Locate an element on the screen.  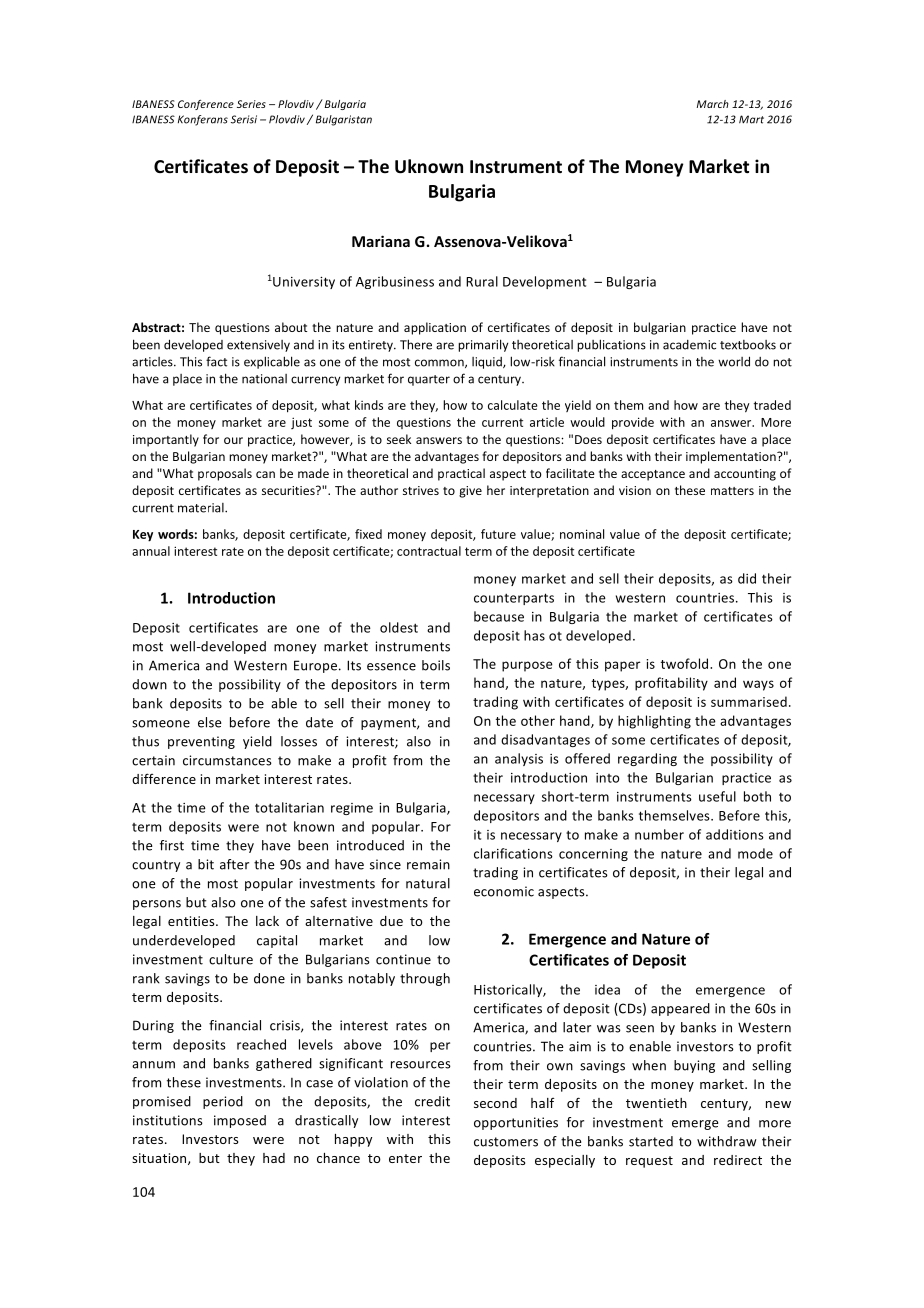
mode is located at coordinates (755, 853).
